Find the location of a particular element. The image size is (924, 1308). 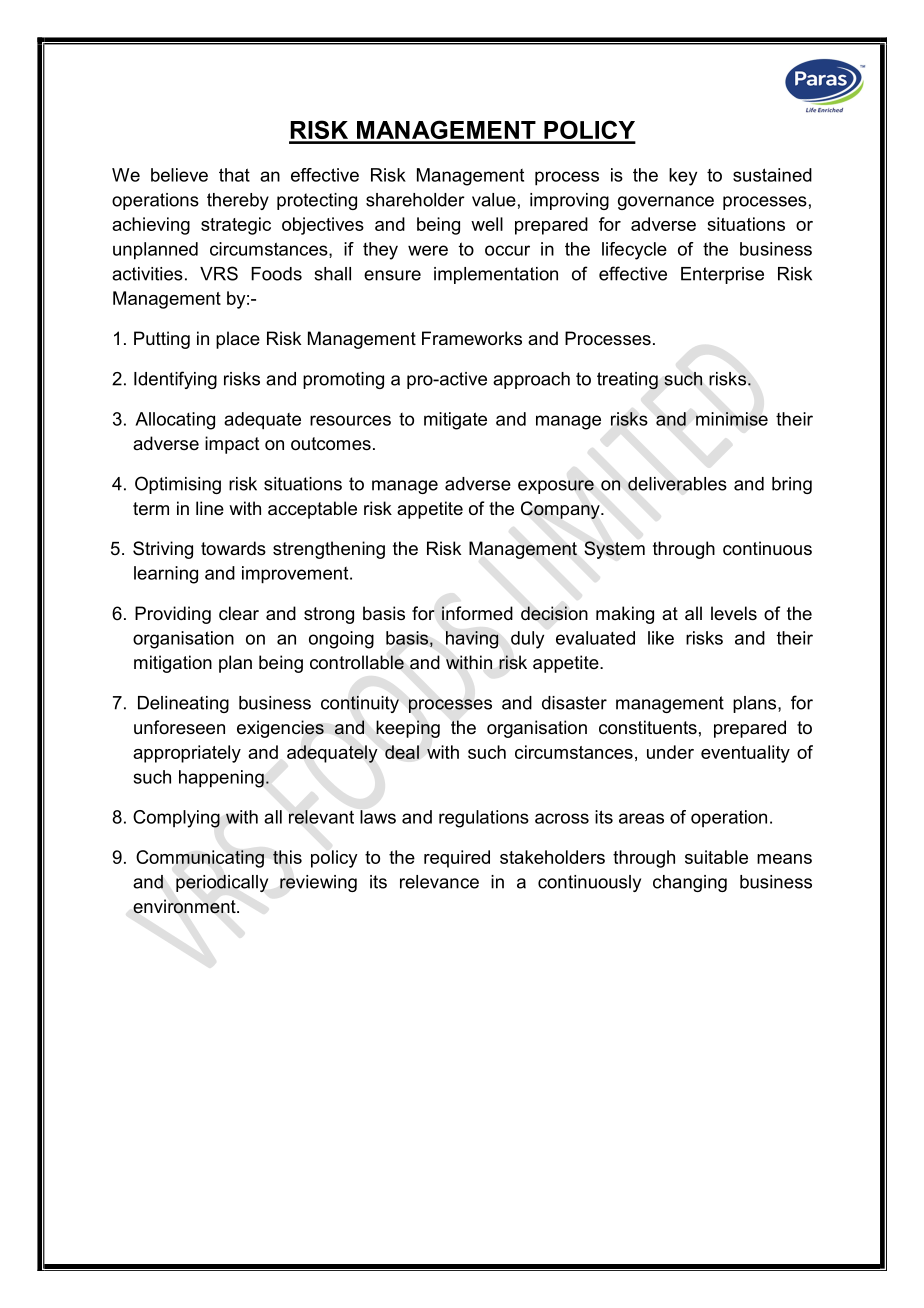

key is located at coordinates (683, 177).
